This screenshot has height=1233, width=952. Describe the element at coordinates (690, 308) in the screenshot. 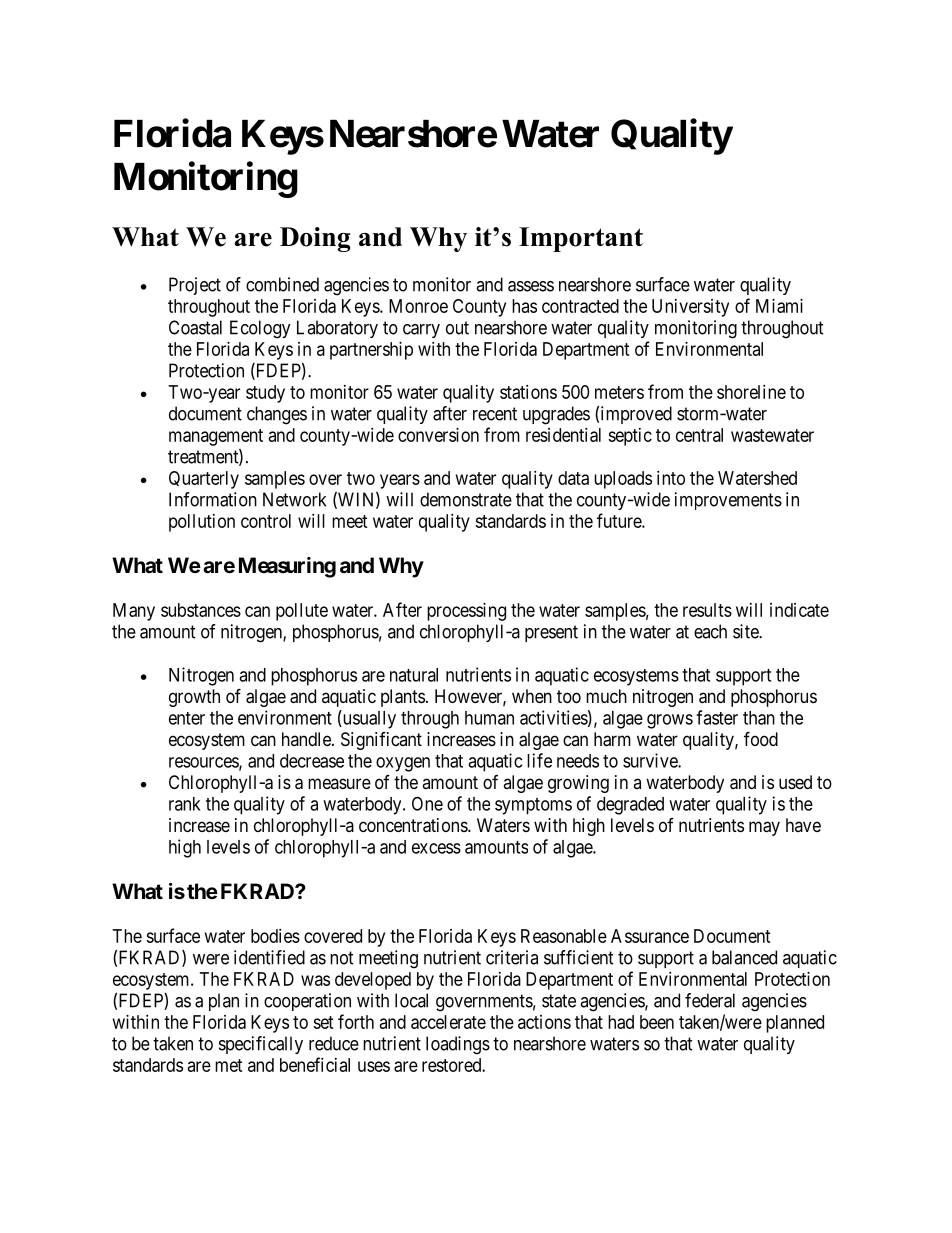

I see `University` at that location.
